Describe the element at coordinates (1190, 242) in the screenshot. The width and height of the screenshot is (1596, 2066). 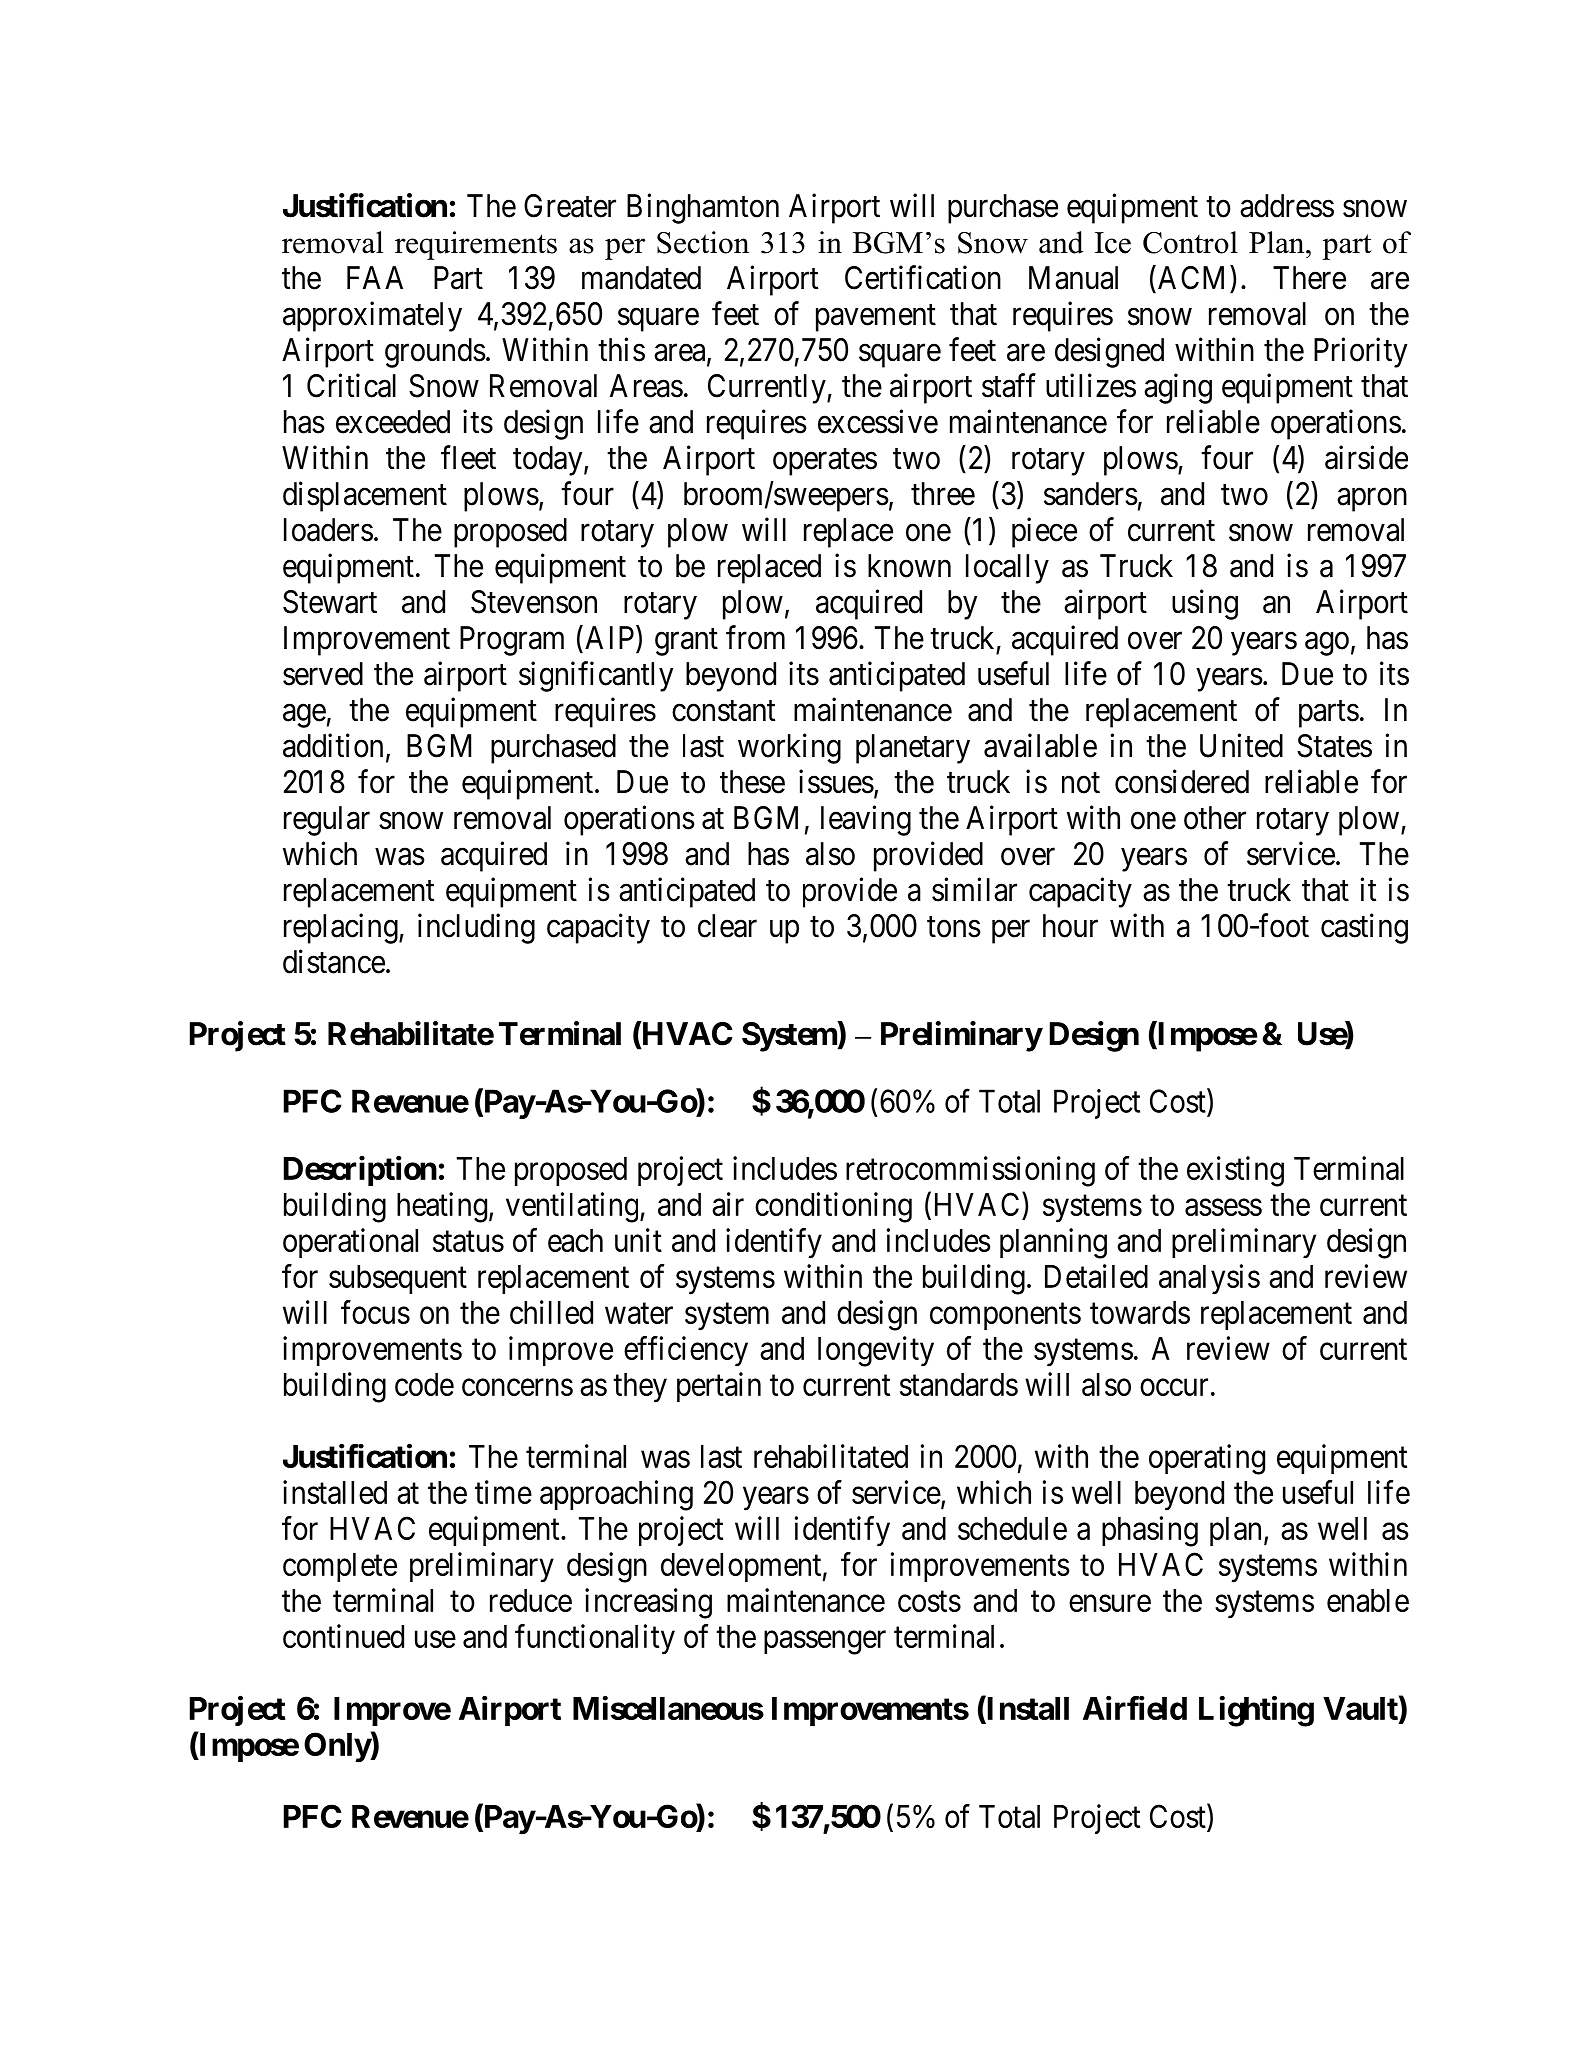
I see `Control` at that location.
